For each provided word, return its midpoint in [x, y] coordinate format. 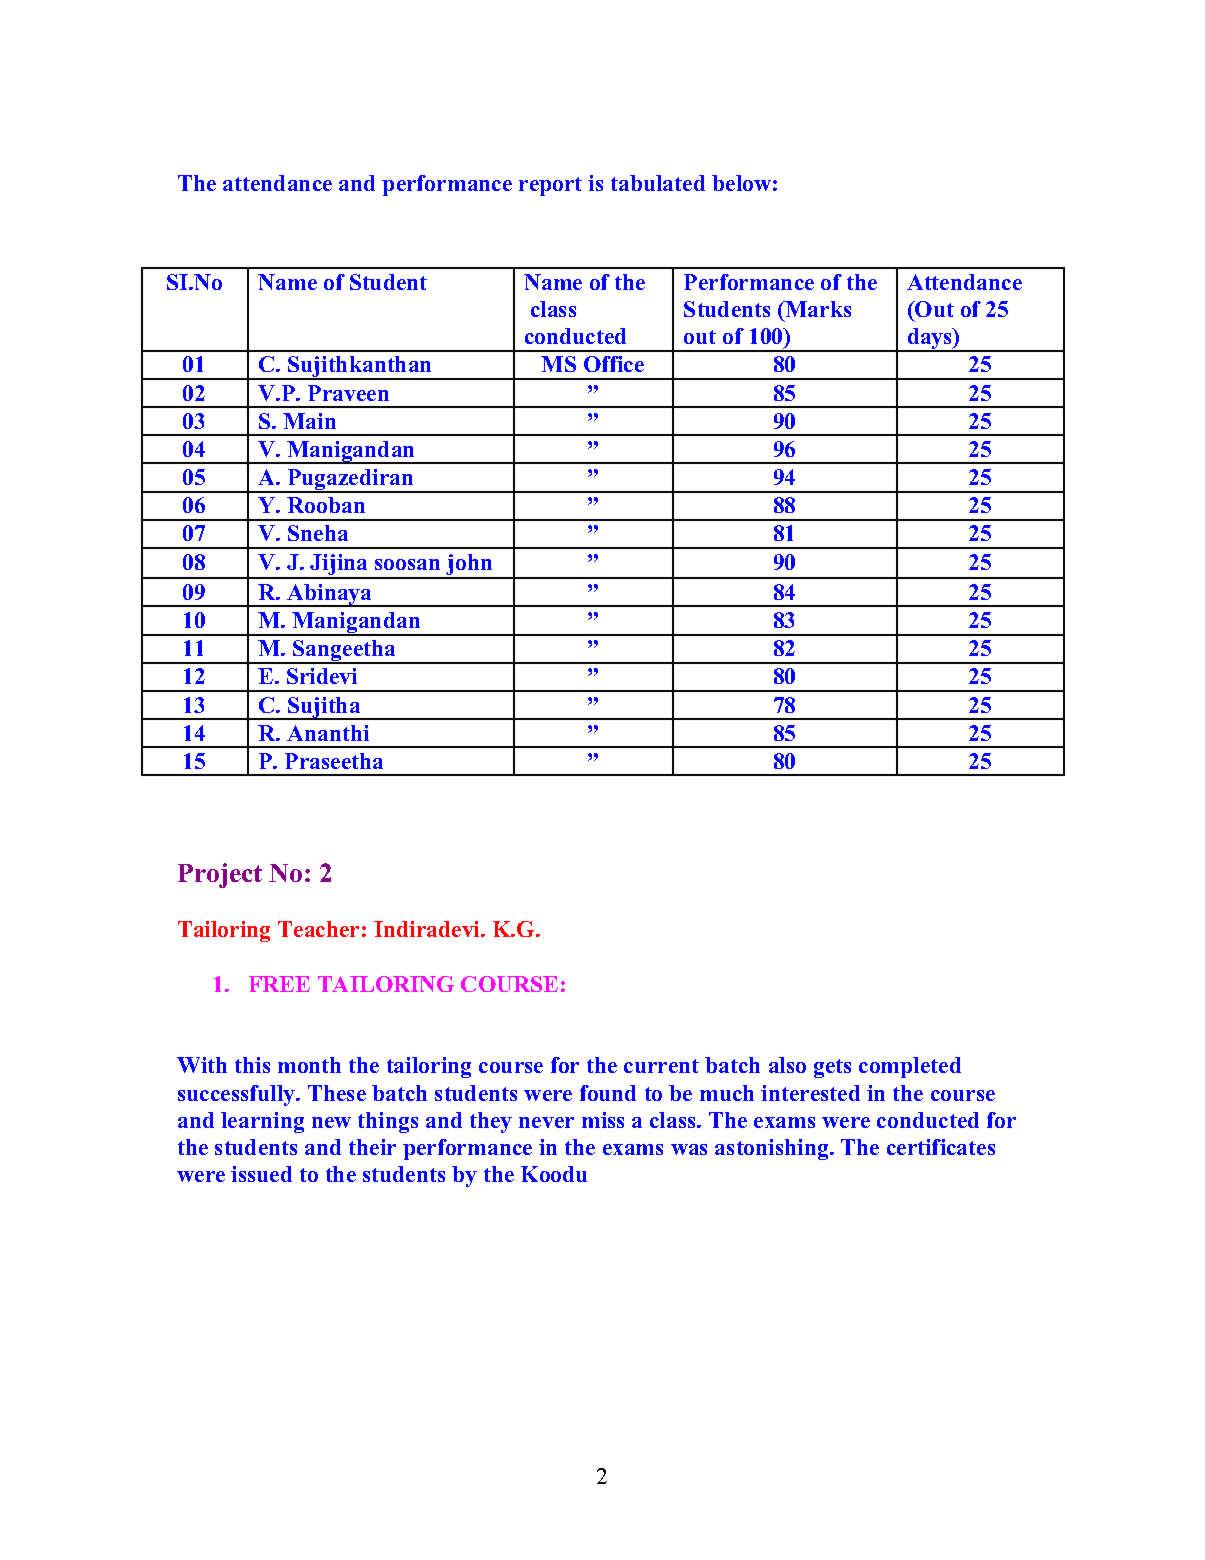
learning [262, 1122]
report [550, 186]
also [787, 1065]
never [546, 1122]
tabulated [658, 183]
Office [614, 364]
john [469, 566]
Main [309, 421]
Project [220, 875]
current [661, 1066]
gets [832, 1068]
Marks [817, 309]
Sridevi [322, 676]
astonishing [773, 1149]
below [741, 183]
